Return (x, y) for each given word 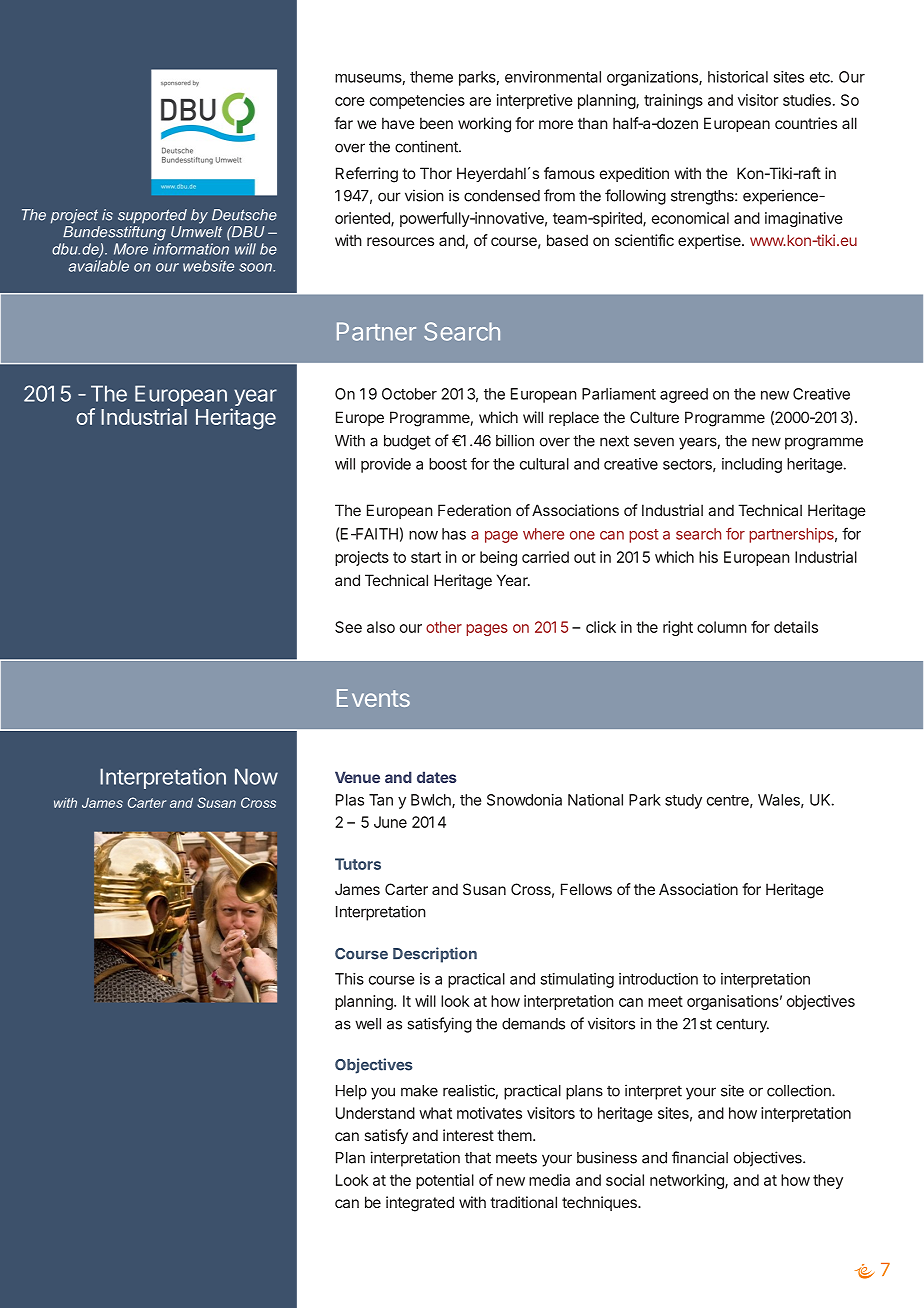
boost (448, 464)
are (480, 101)
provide (386, 465)
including (752, 465)
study (683, 801)
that (478, 1158)
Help (351, 1092)
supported (152, 216)
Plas (350, 800)
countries (806, 123)
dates (437, 777)
